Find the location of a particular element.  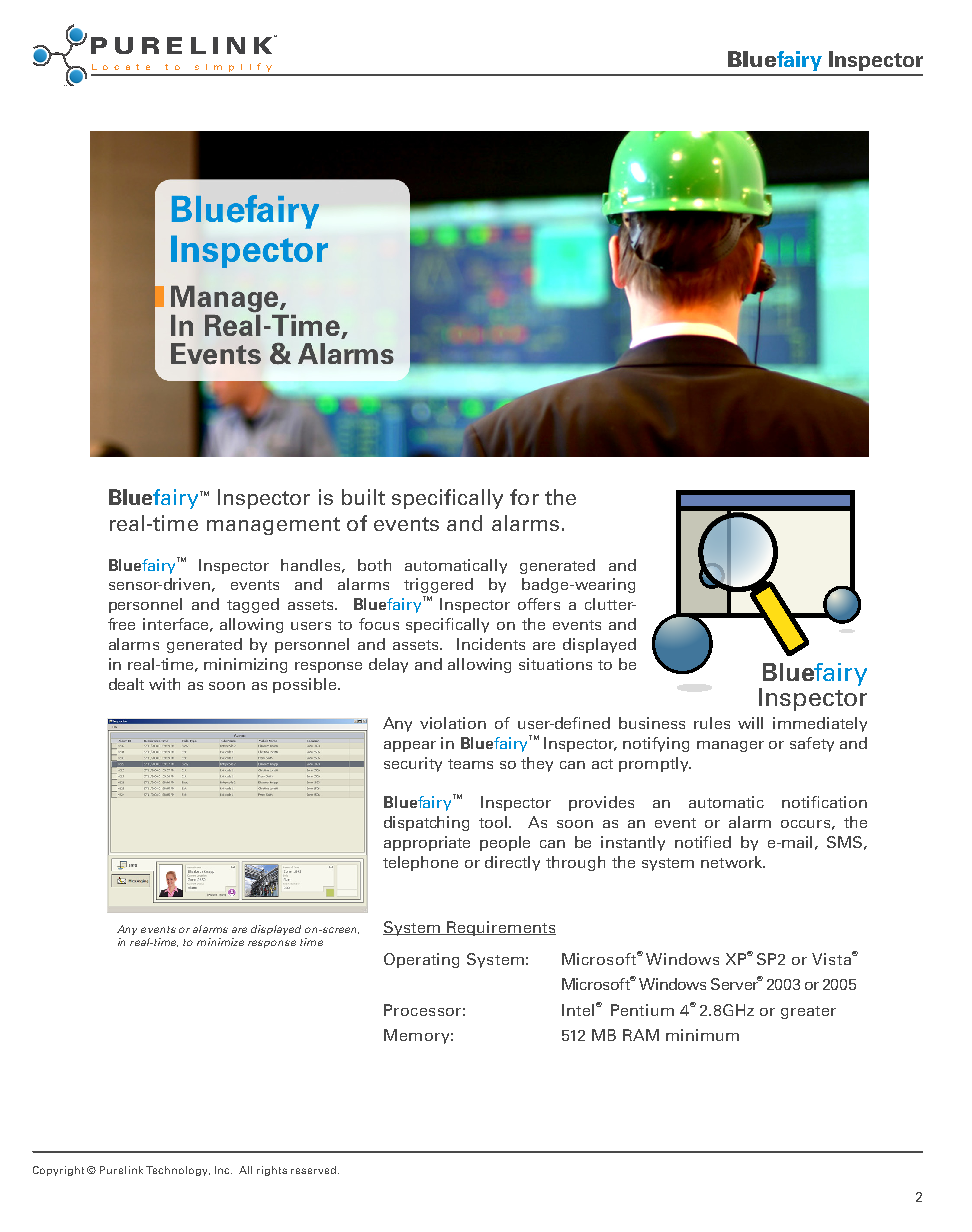

notified is located at coordinates (703, 842).
